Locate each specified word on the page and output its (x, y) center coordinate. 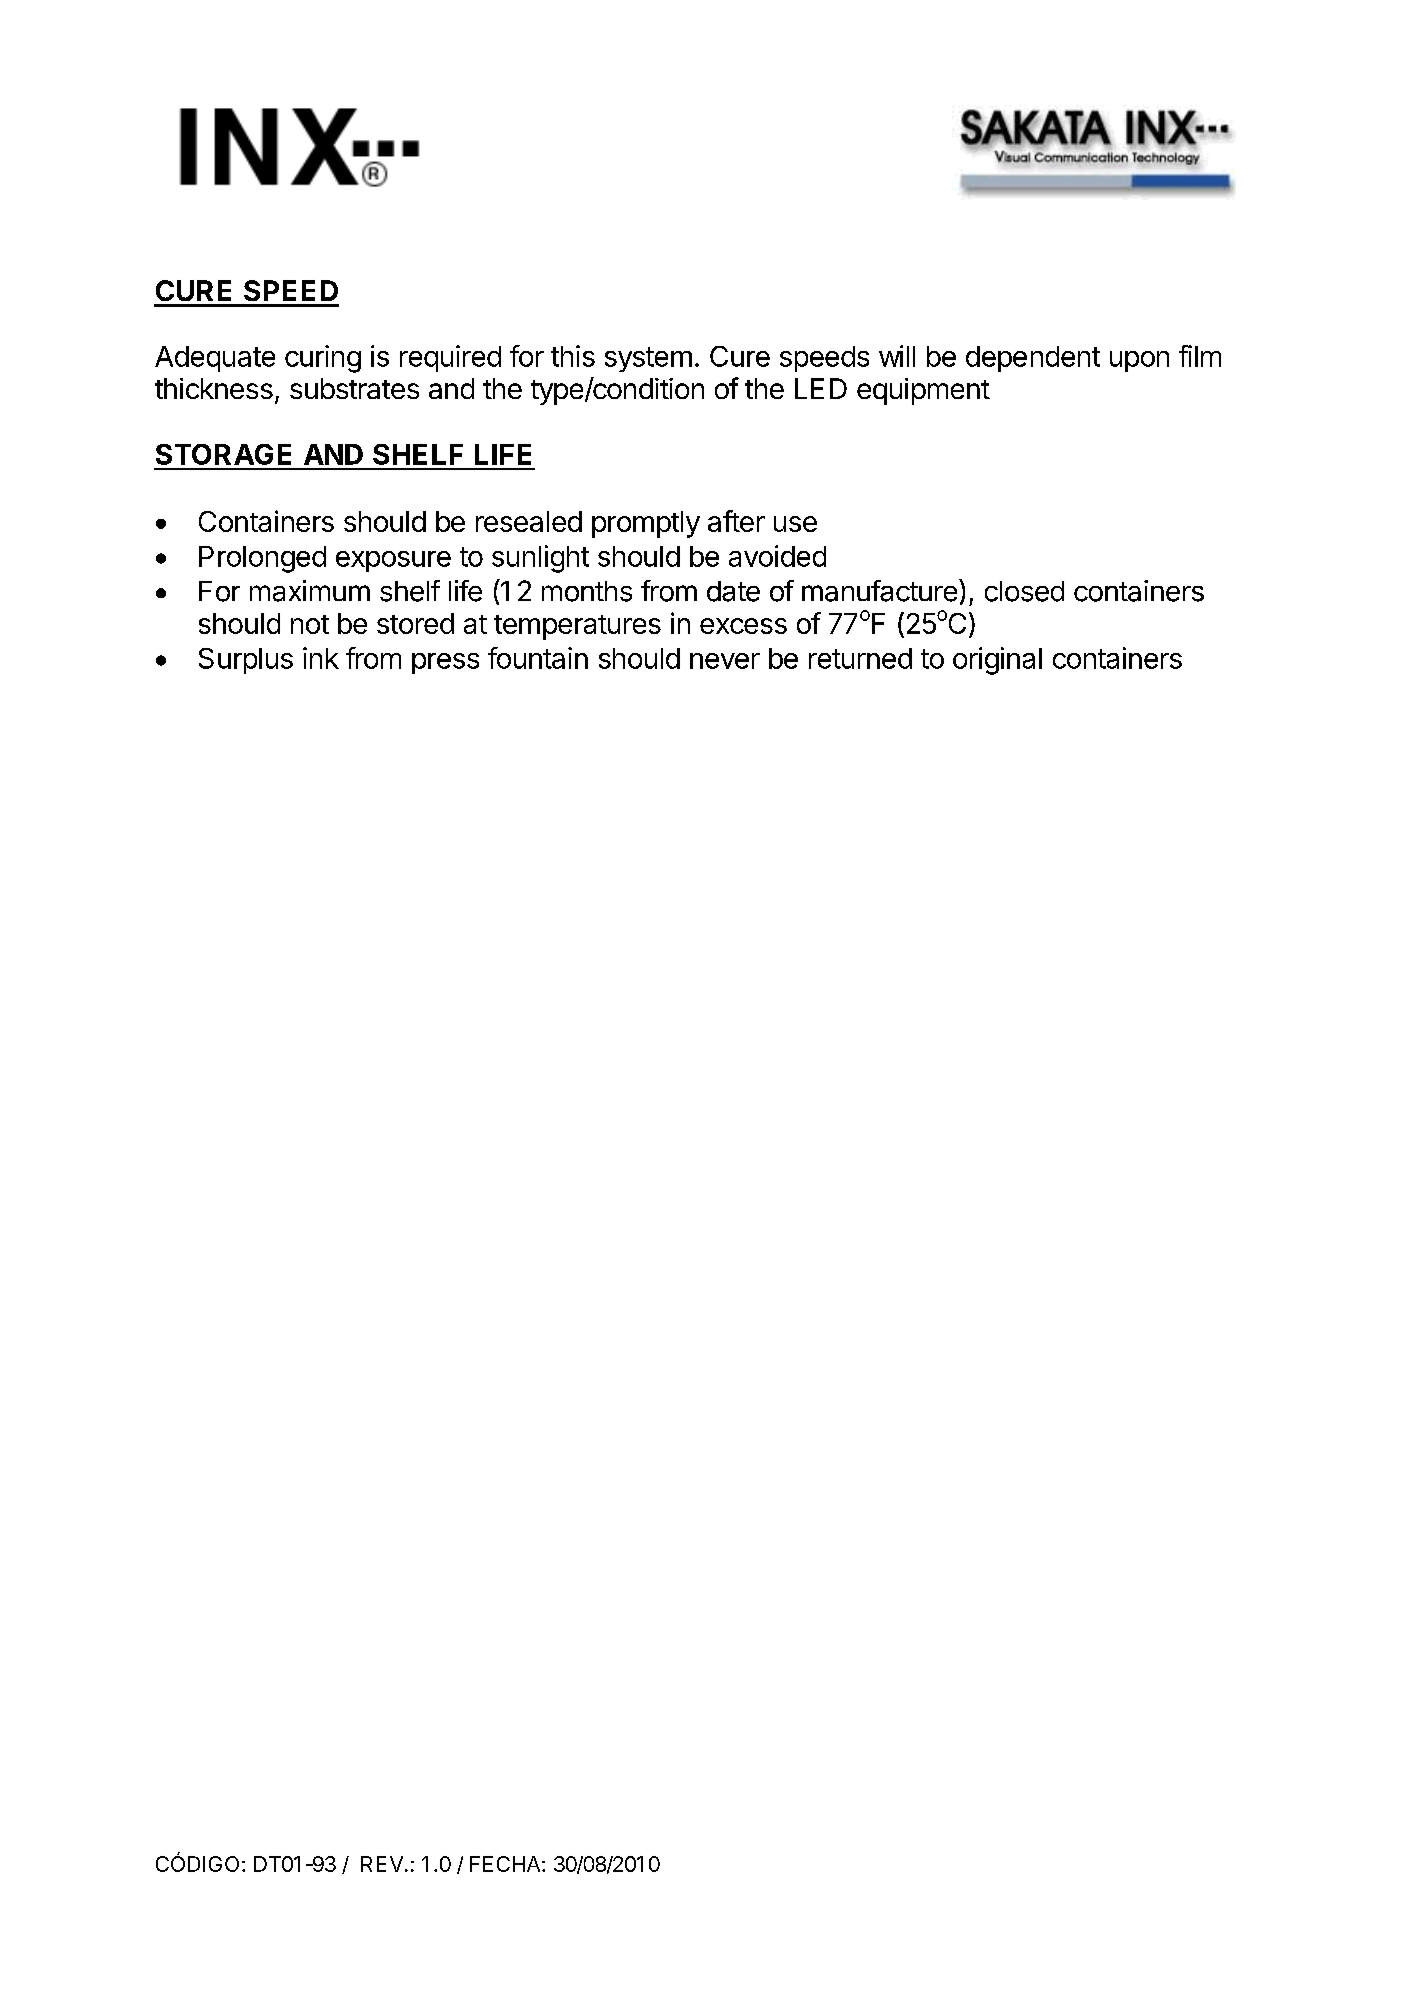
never (725, 661)
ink (321, 658)
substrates (354, 388)
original (997, 661)
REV (382, 1864)
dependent (1033, 359)
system (648, 359)
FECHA (506, 1864)
